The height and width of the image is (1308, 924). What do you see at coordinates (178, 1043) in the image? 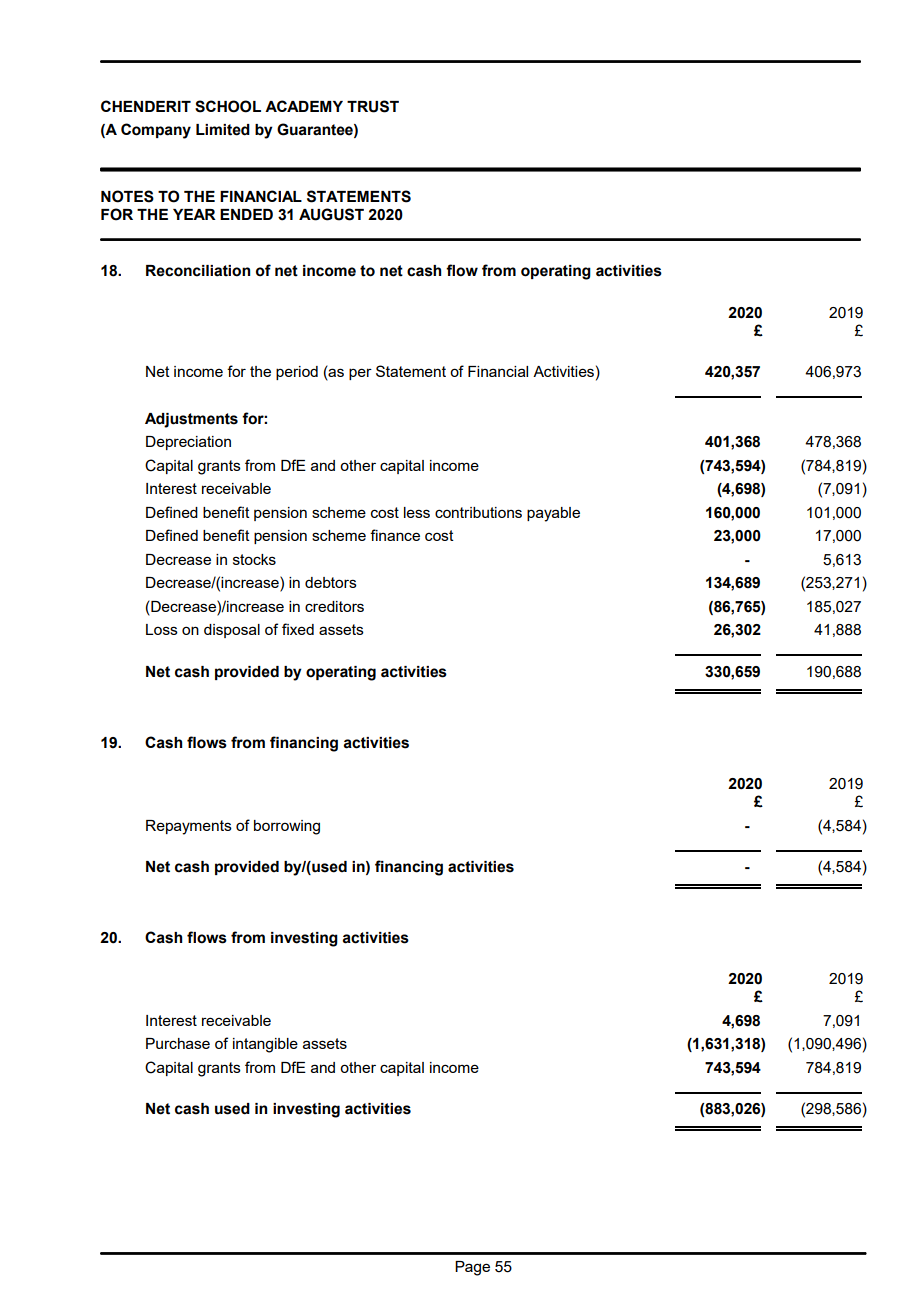
I see `Purchase` at bounding box center [178, 1043].
